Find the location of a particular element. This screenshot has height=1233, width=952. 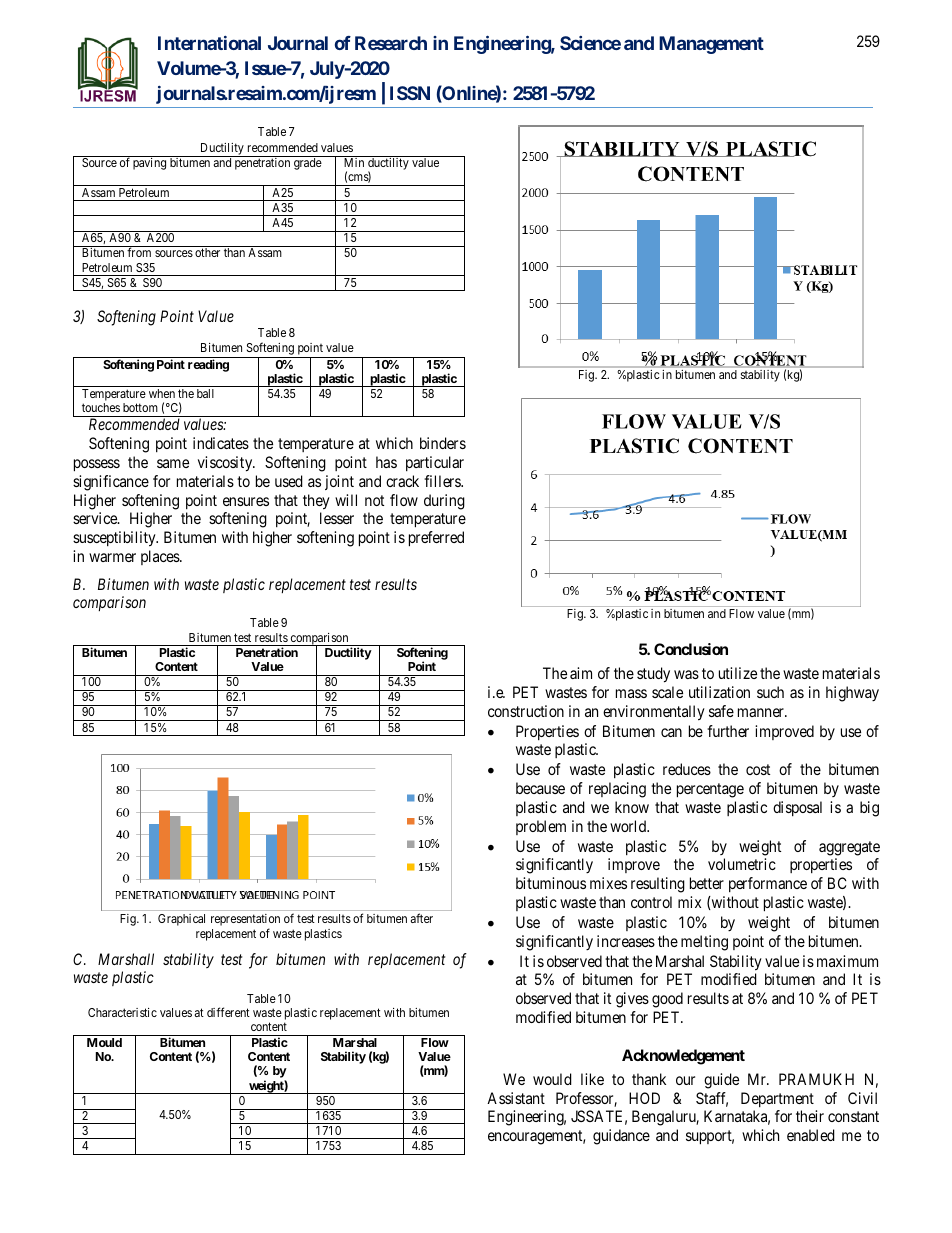

Management is located at coordinates (711, 45).
